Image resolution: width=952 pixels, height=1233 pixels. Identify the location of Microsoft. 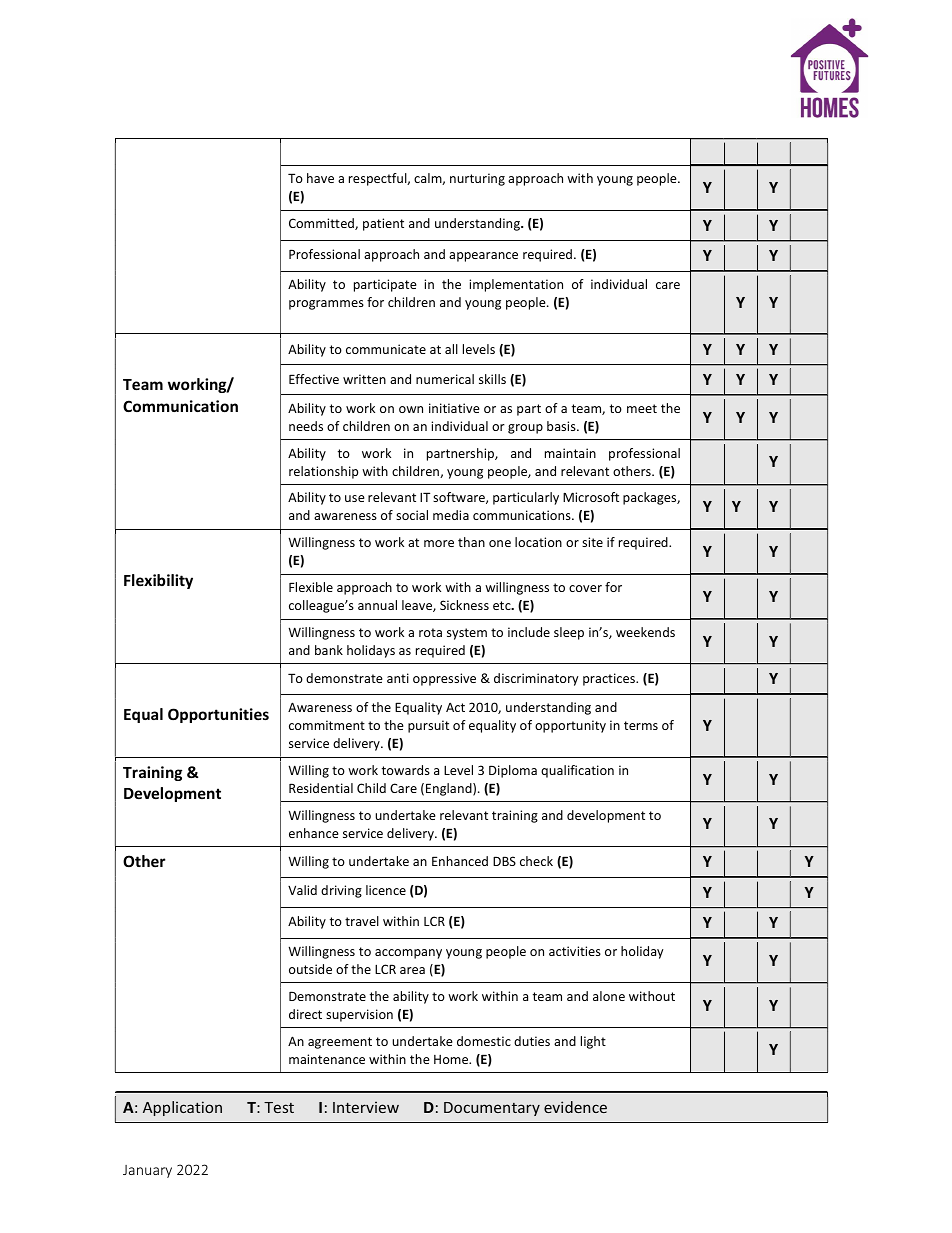
(591, 497).
